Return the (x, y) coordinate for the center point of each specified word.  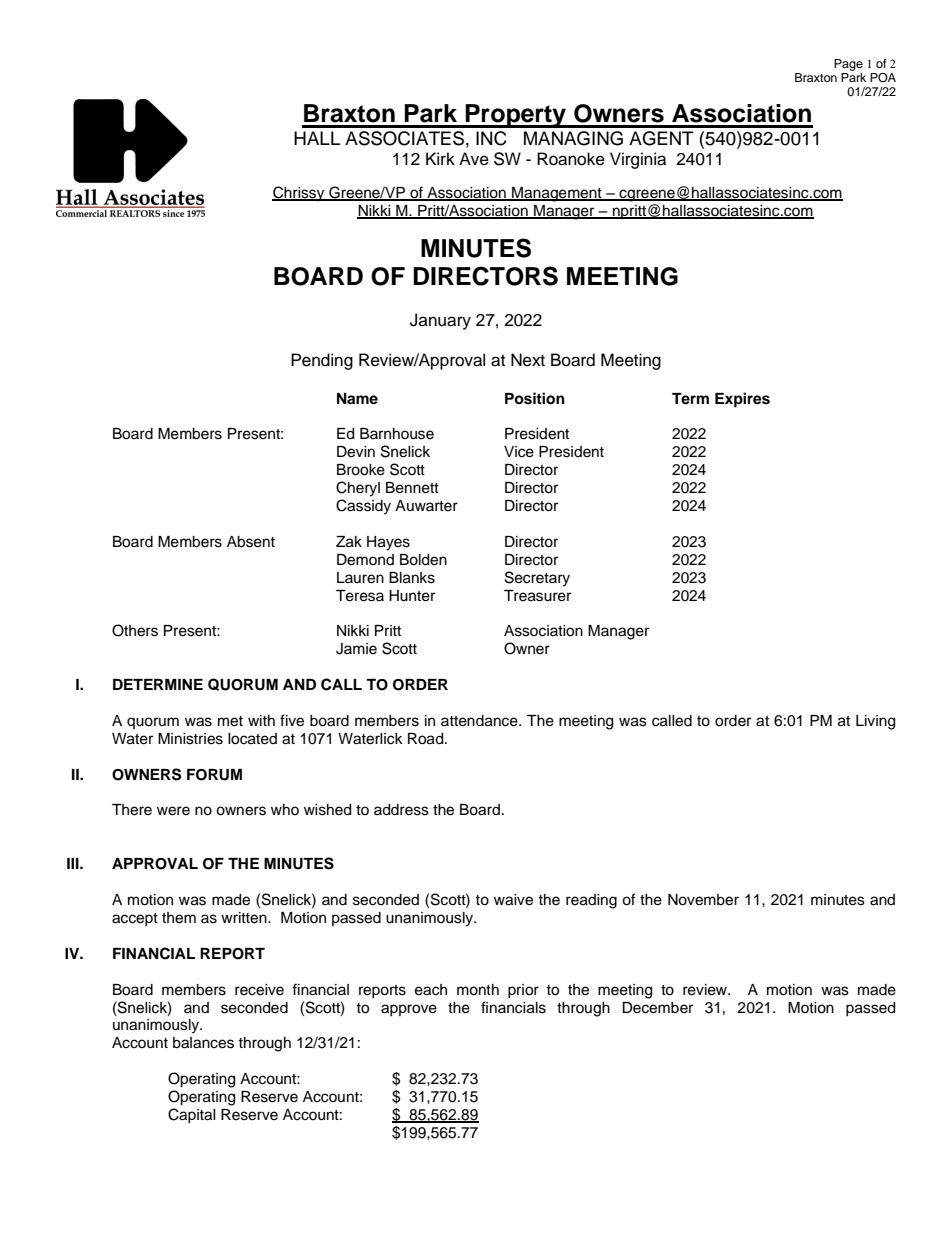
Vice (519, 452)
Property (516, 116)
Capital (192, 1115)
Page (848, 65)
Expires (742, 400)
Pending (322, 361)
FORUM (214, 775)
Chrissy (299, 194)
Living (875, 722)
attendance (480, 721)
